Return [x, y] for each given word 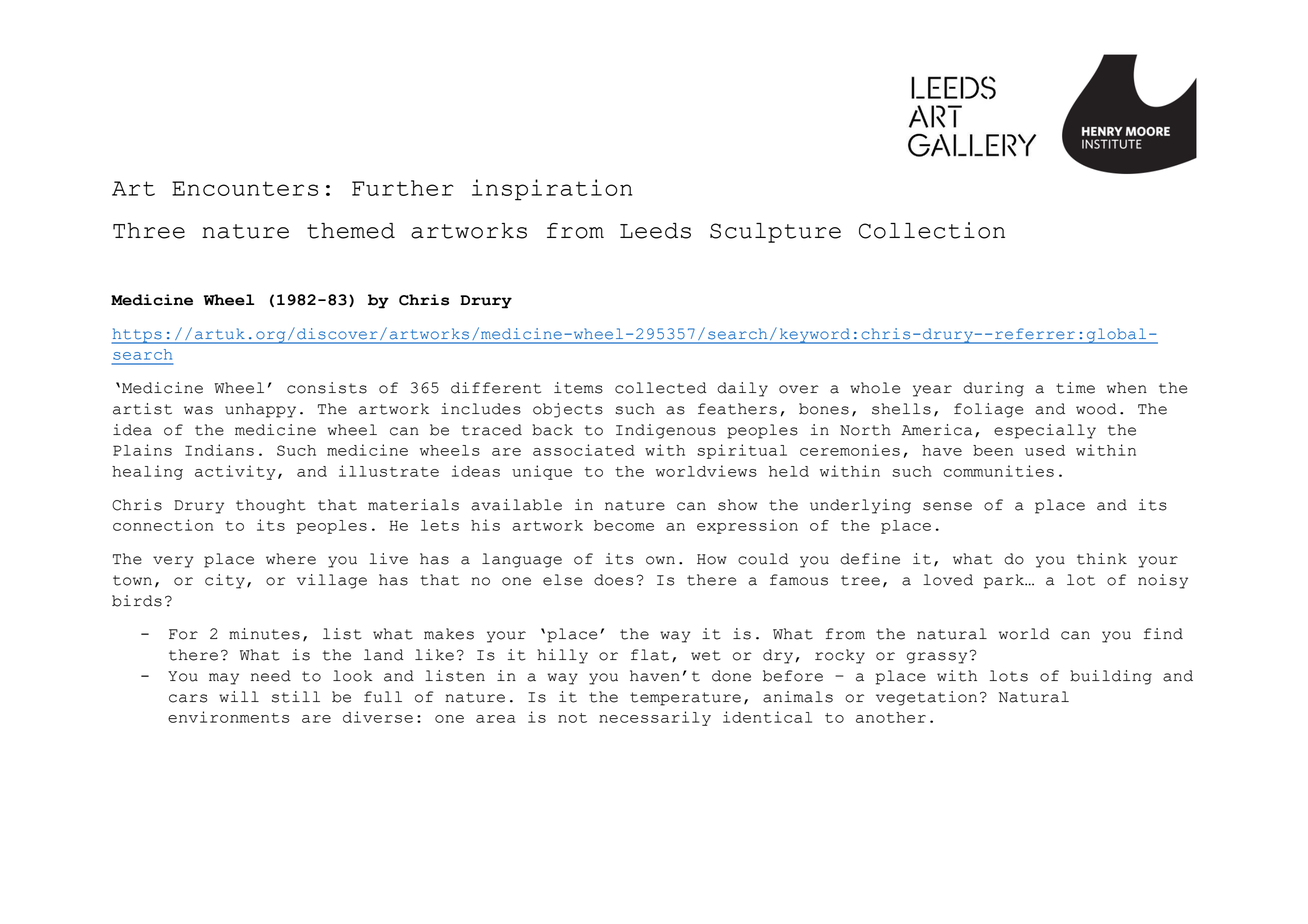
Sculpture [775, 233]
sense [947, 506]
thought [270, 506]
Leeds [655, 231]
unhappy [260, 410]
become [624, 525]
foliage [988, 410]
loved [948, 580]
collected [661, 388]
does [613, 580]
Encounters [245, 188]
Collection [932, 230]
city [225, 581]
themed [351, 231]
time [1075, 388]
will [239, 696]
